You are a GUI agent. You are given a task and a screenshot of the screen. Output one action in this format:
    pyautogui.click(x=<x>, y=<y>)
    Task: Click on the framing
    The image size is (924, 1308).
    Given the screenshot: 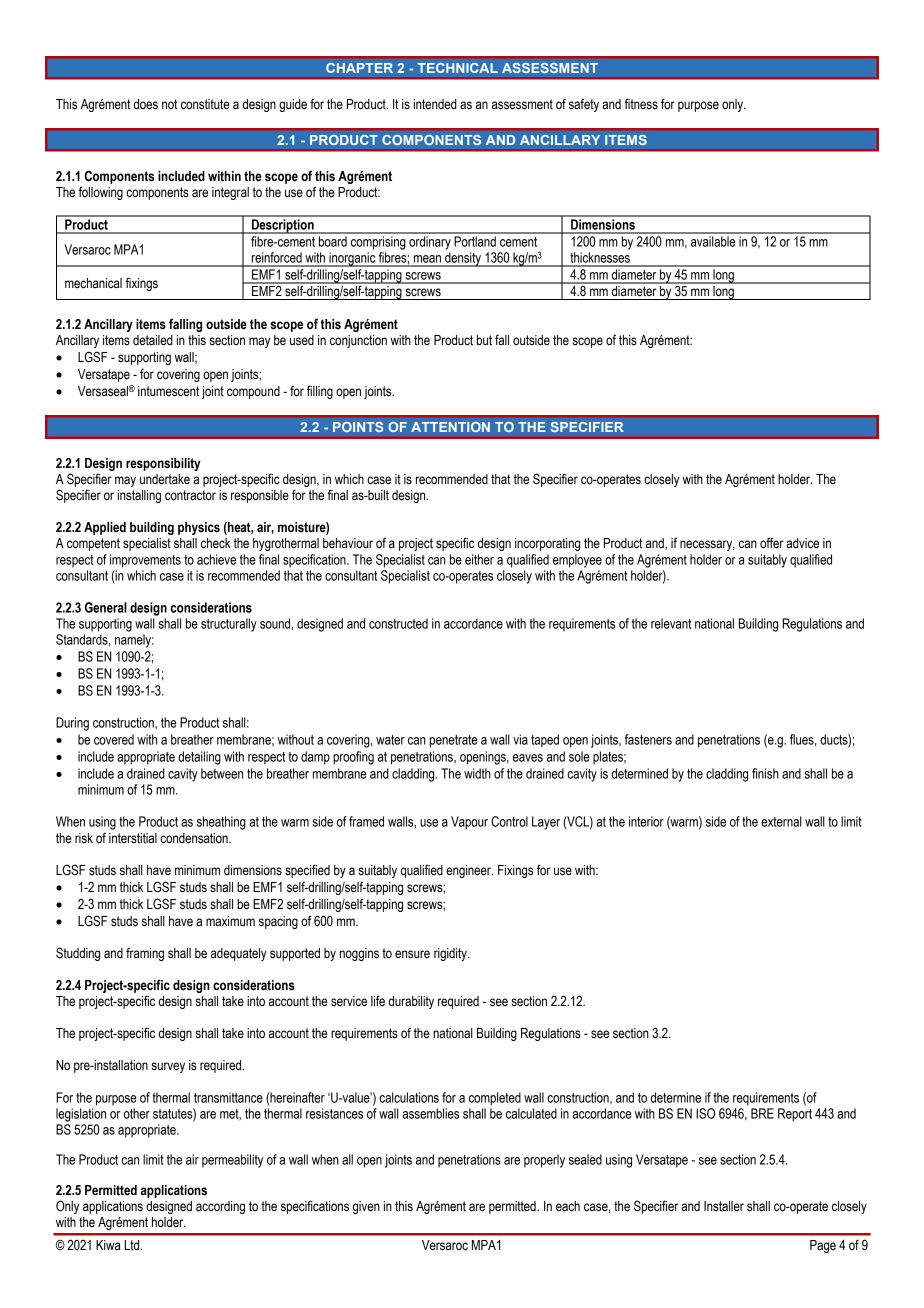 What is the action you would take?
    pyautogui.click(x=145, y=954)
